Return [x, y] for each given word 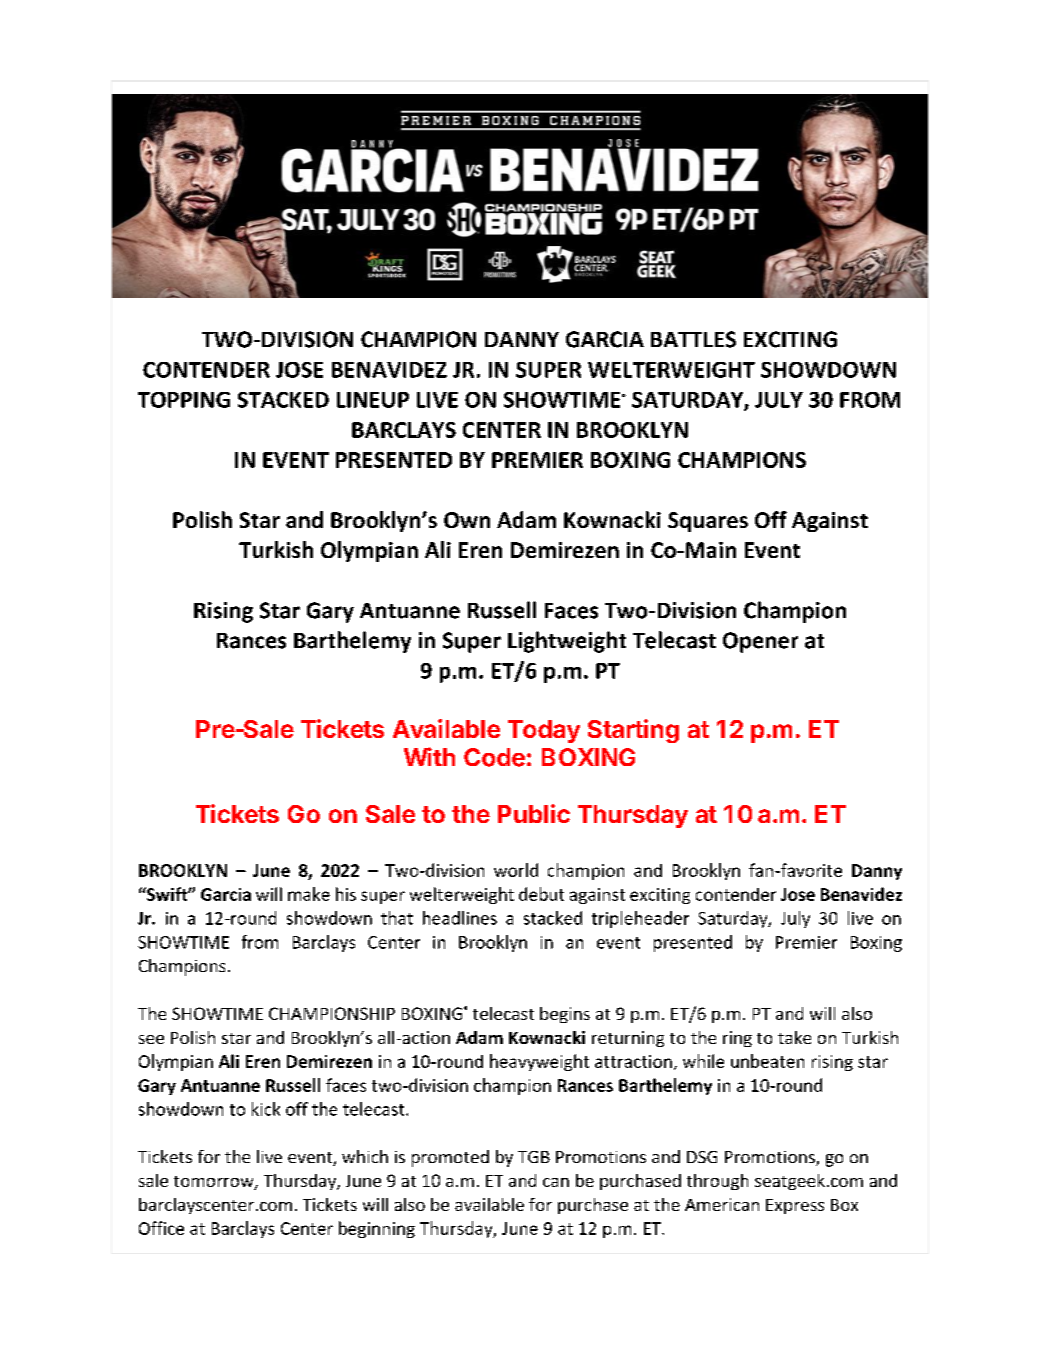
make [309, 894]
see [151, 1039]
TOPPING [184, 400]
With [429, 756]
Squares [708, 522]
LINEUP [373, 400]
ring [737, 1039]
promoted [450, 1158]
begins [565, 1015]
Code [494, 757]
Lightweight [567, 642]
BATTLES [693, 339]
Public [534, 813]
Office [161, 1228]
